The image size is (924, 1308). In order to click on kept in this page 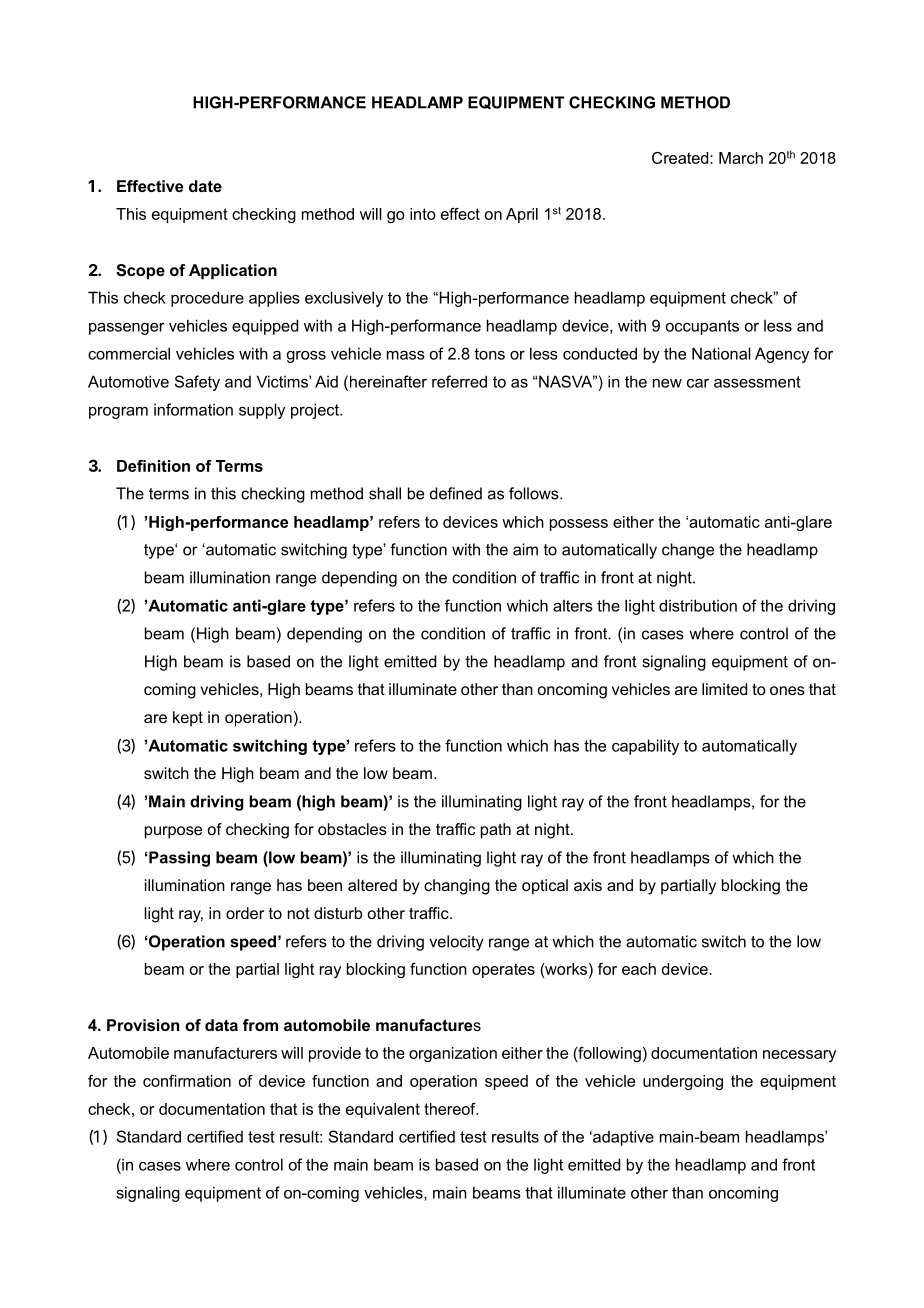, I will do `click(188, 719)`.
